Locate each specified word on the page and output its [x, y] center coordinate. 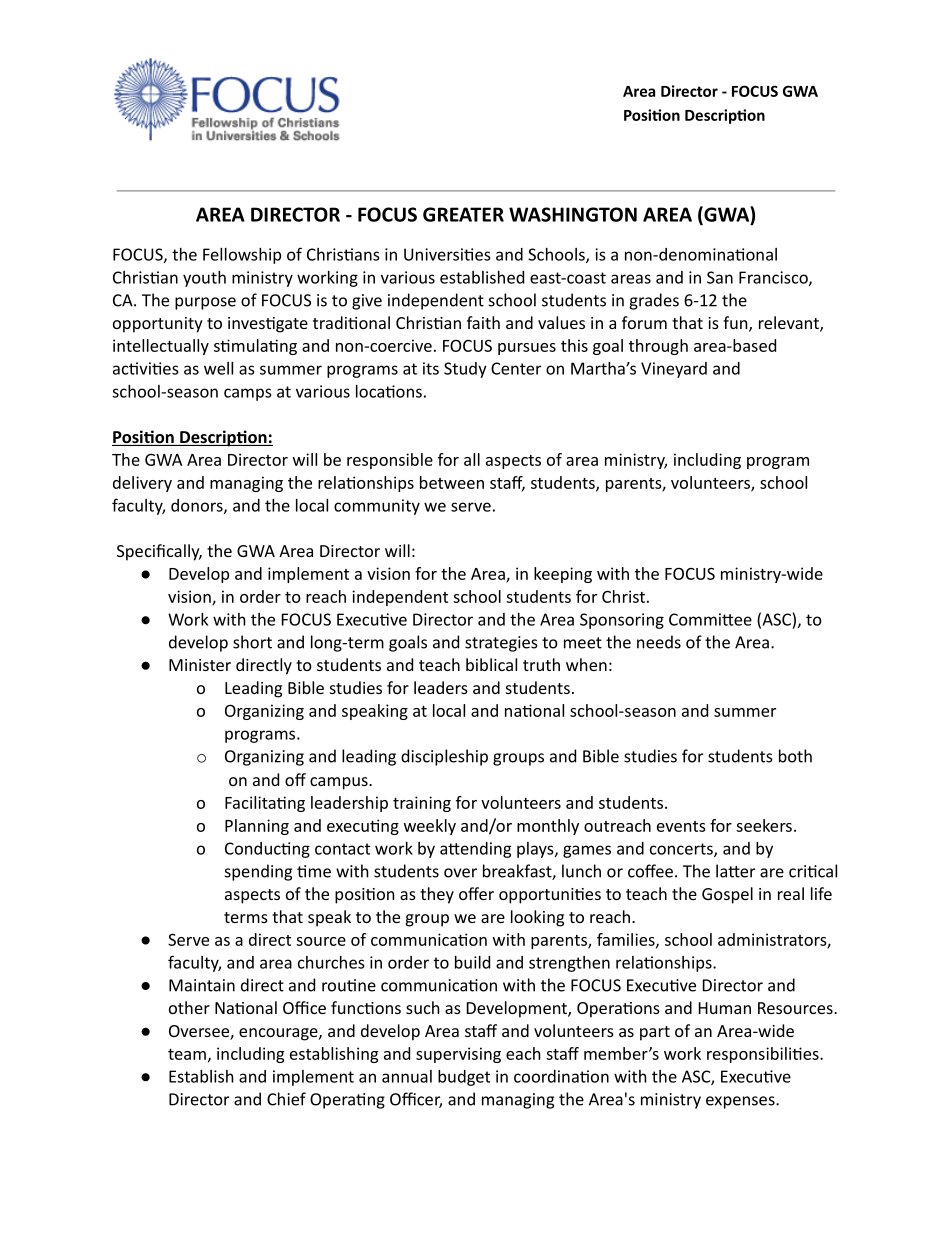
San [720, 277]
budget [464, 1078]
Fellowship [242, 256]
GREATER [463, 214]
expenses [741, 1102]
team [187, 1054]
